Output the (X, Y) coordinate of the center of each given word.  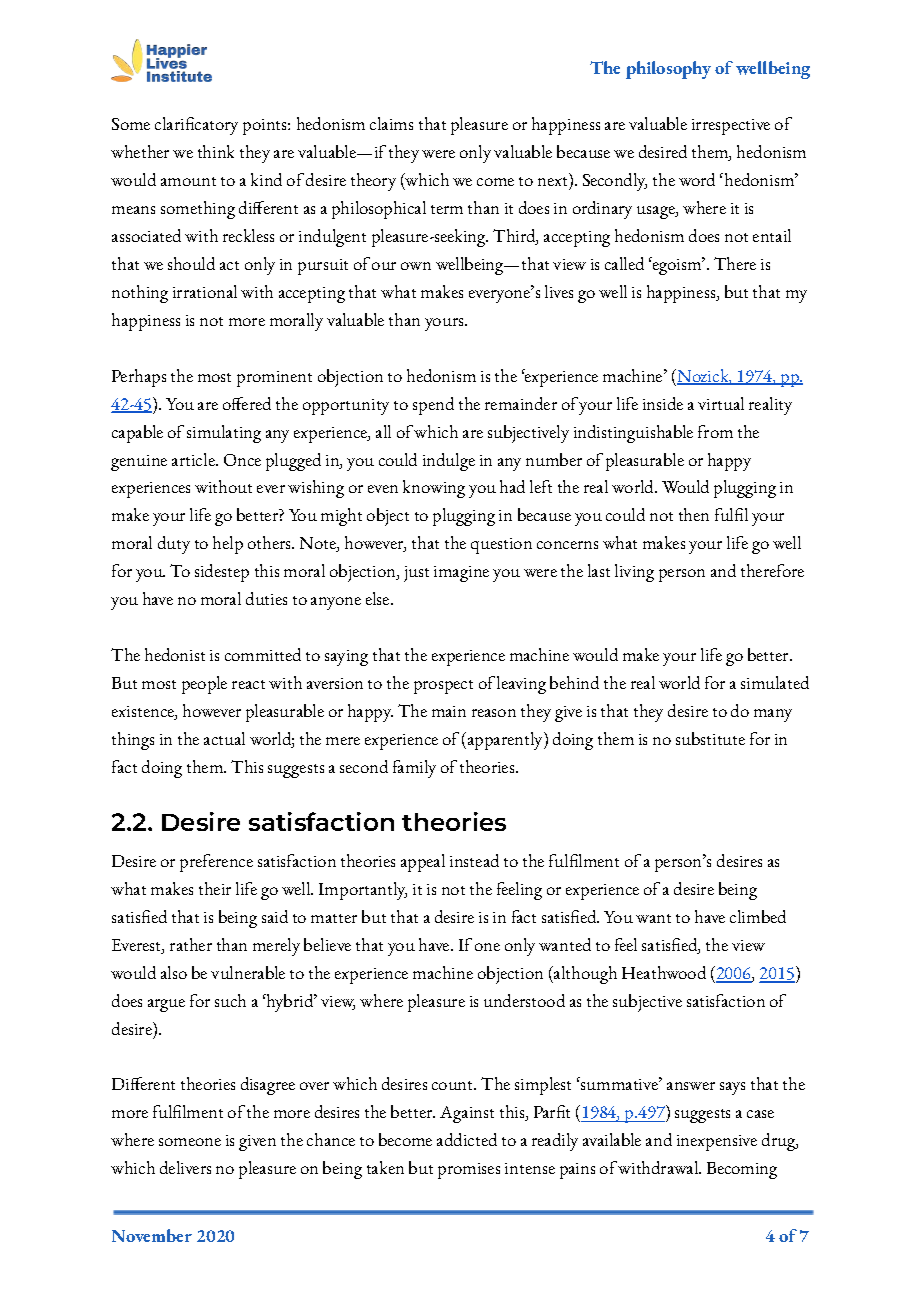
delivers (185, 1167)
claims (391, 123)
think (216, 151)
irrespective (731, 127)
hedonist (175, 654)
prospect (443, 687)
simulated (775, 682)
